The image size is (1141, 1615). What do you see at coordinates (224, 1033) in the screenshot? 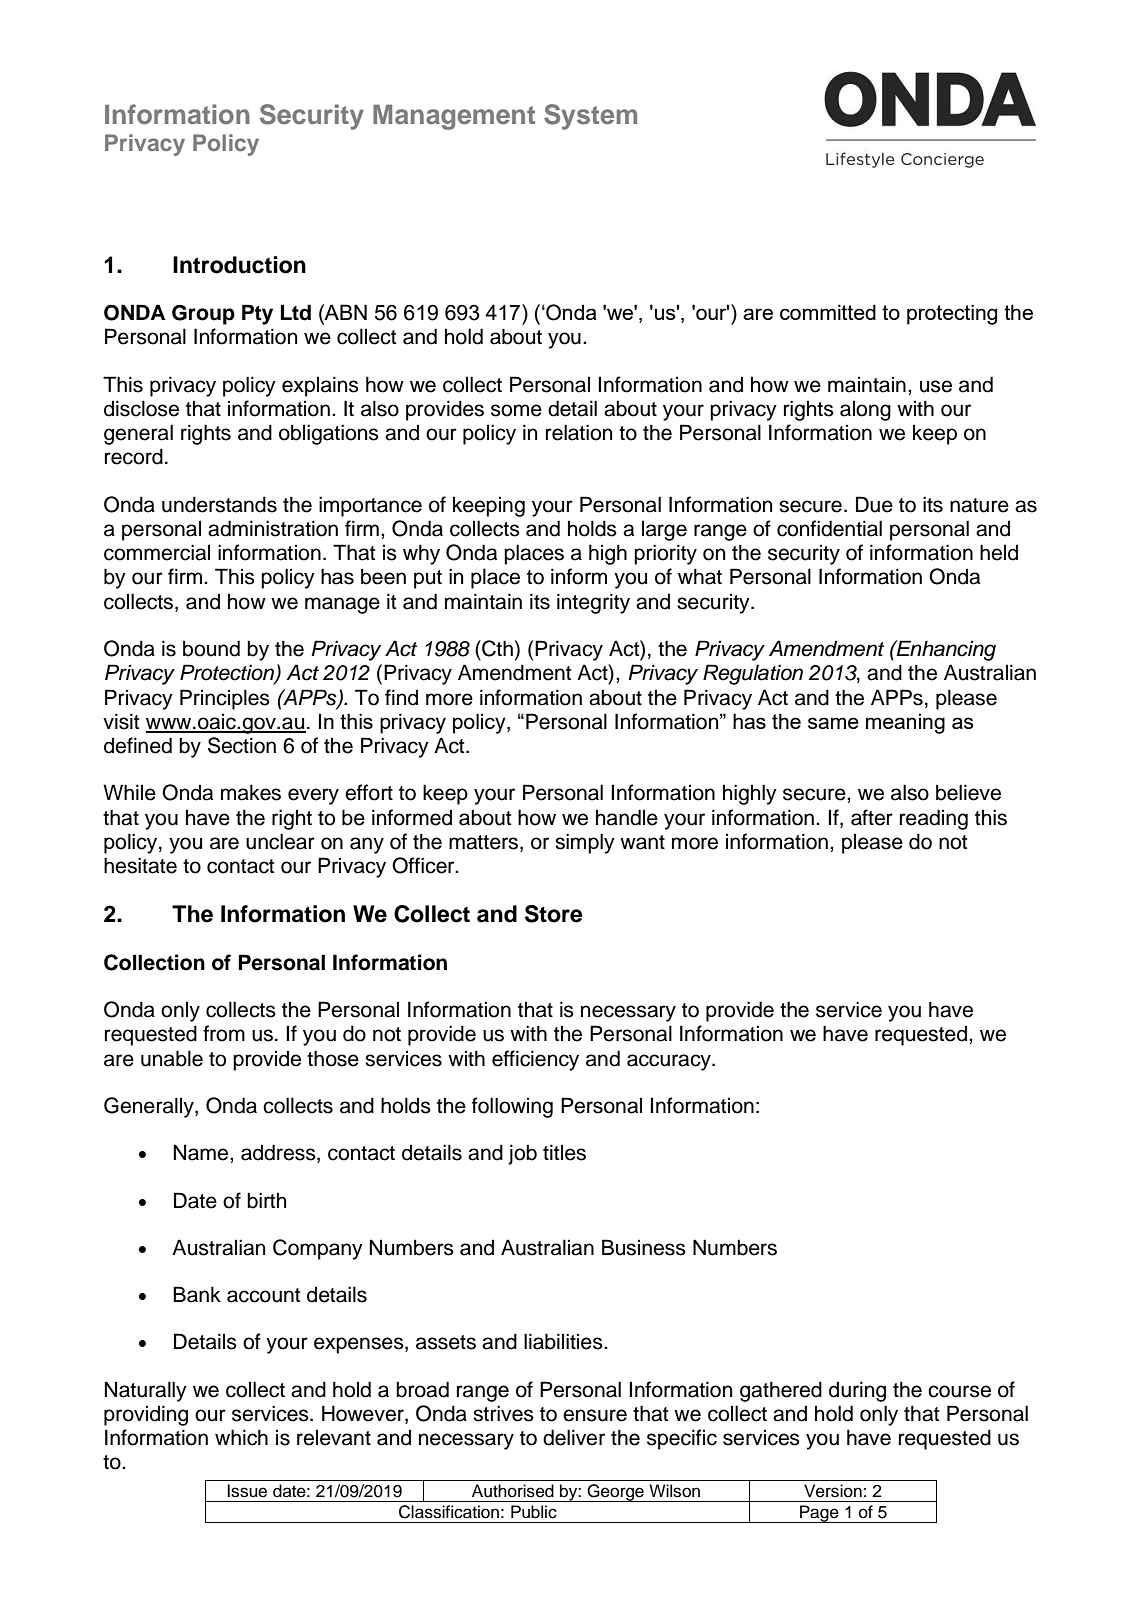
I see `from` at bounding box center [224, 1033].
